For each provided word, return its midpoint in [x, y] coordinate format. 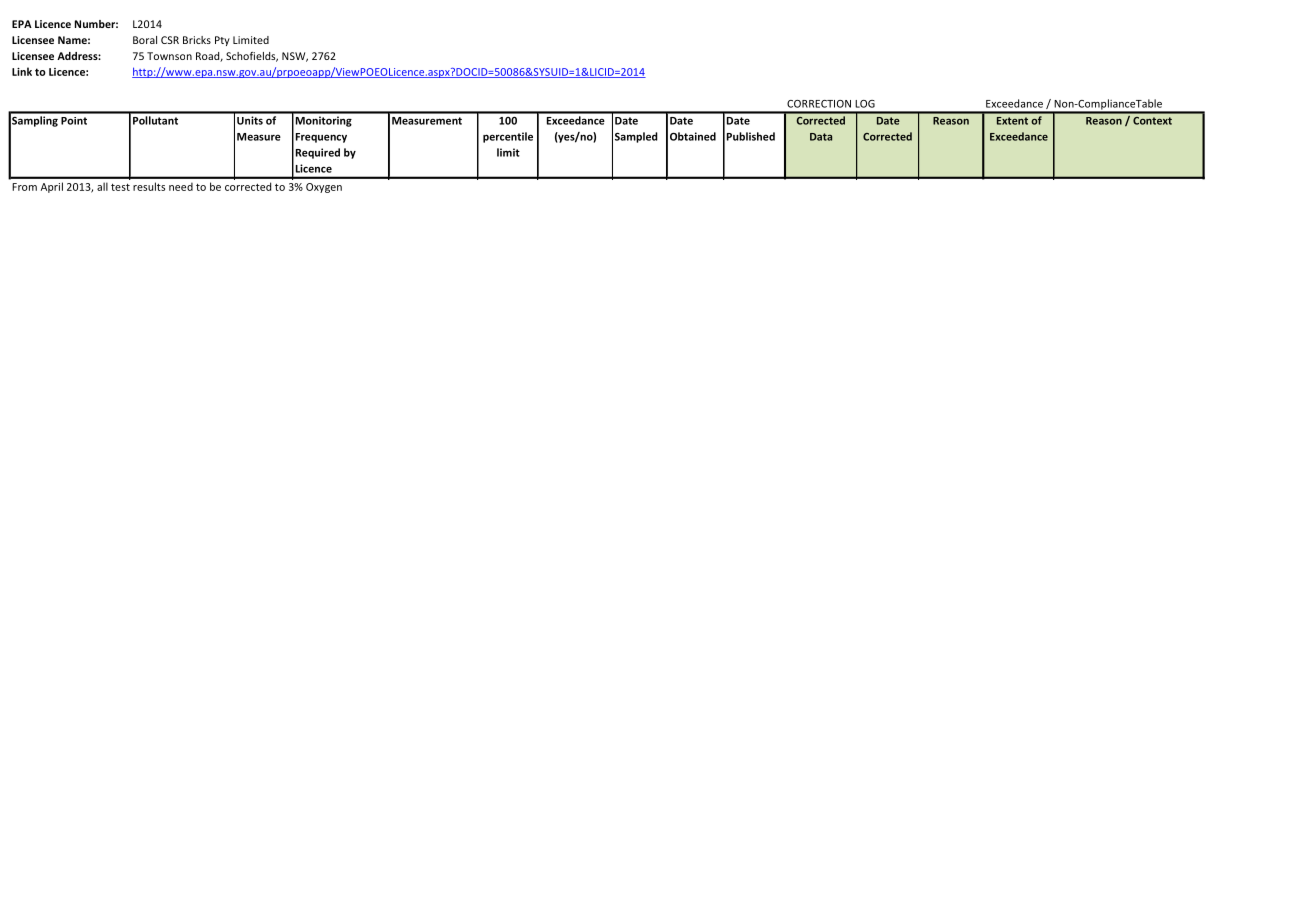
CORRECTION [819, 104]
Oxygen [324, 188]
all [102, 186]
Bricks [197, 40]
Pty [222, 41]
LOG [865, 104]
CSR [170, 40]
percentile [508, 137]
